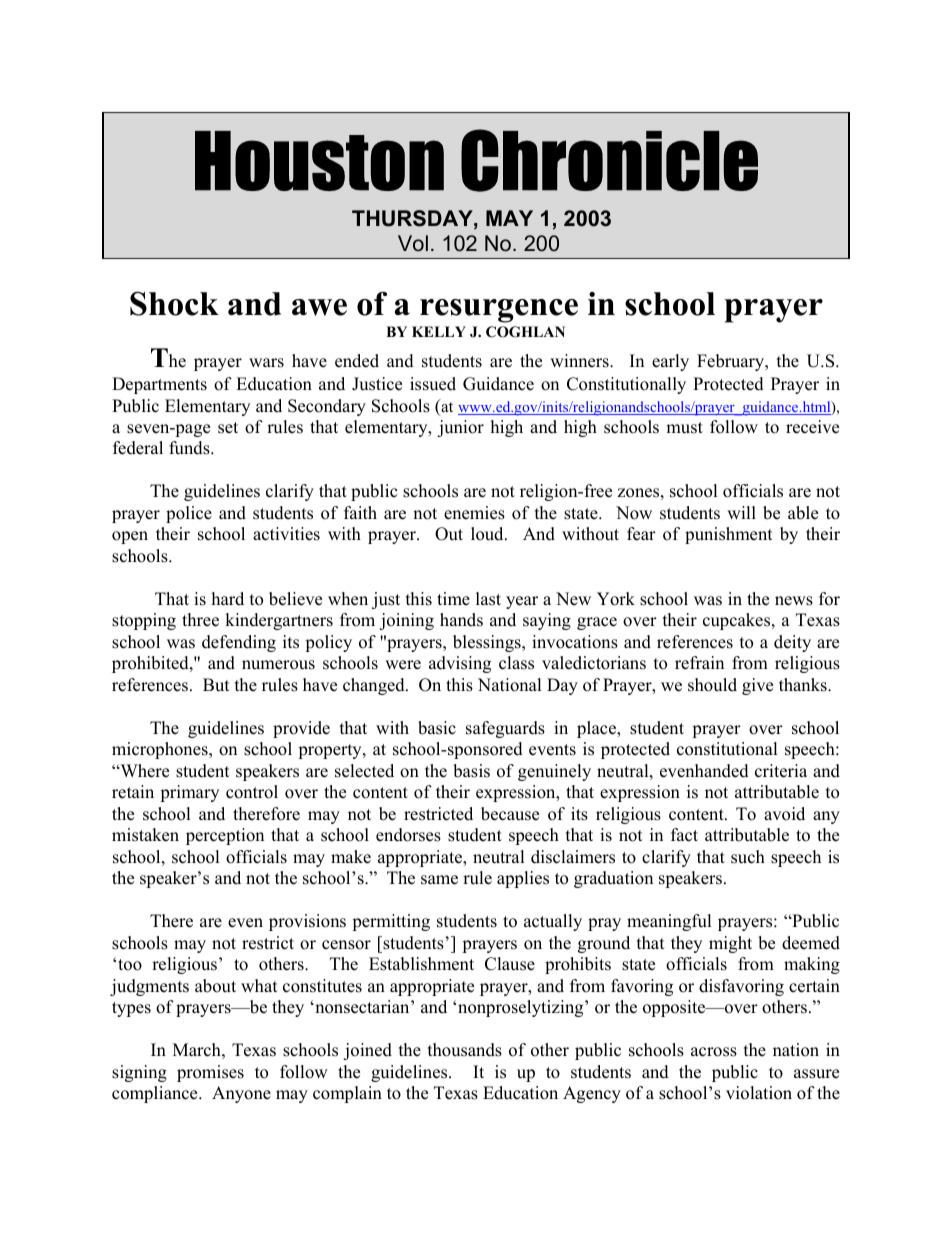 This image has width=952, height=1233. What do you see at coordinates (474, 513) in the image?
I see `enemies` at bounding box center [474, 513].
